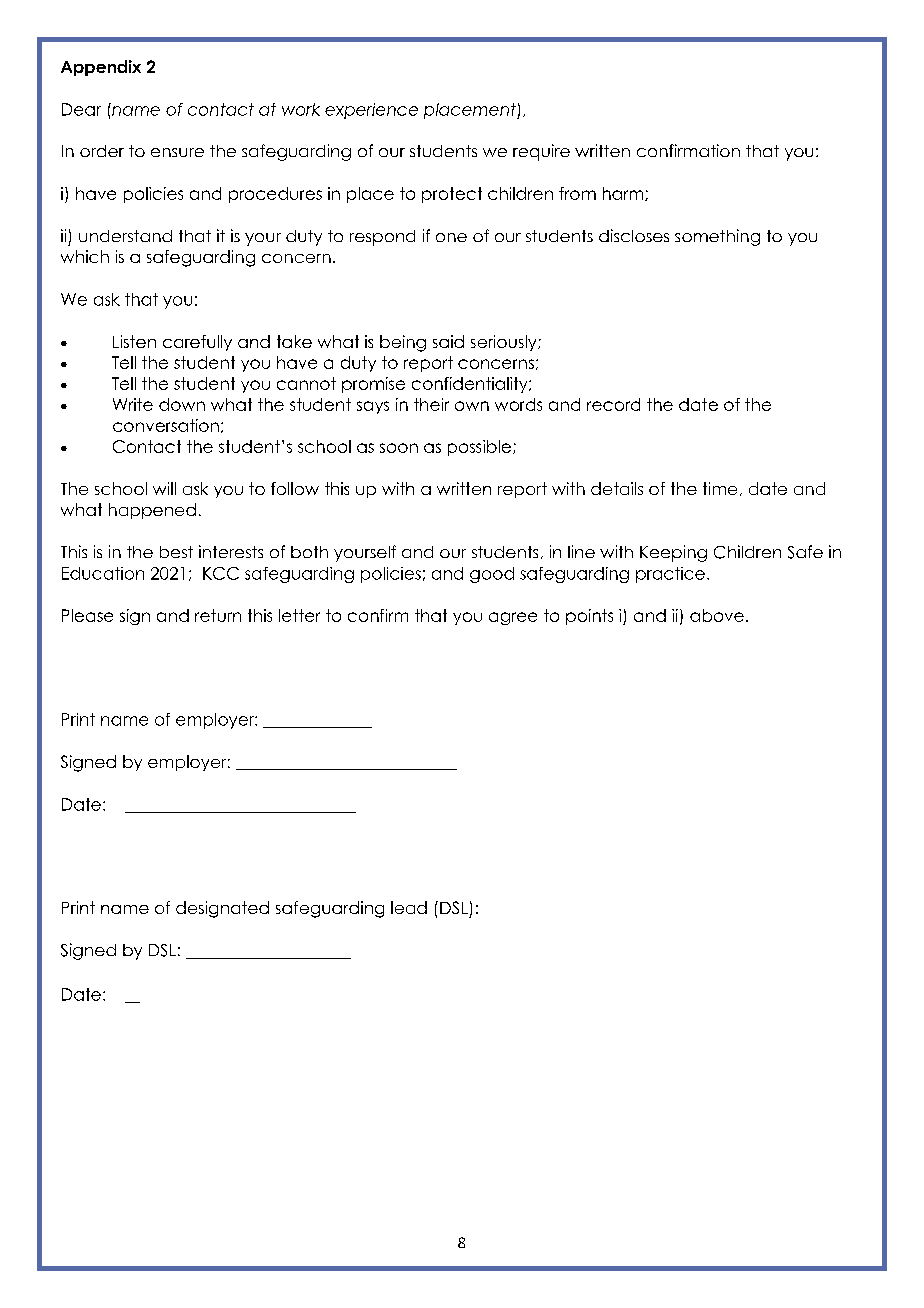 The width and height of the screenshot is (924, 1308). I want to click on require, so click(541, 152).
